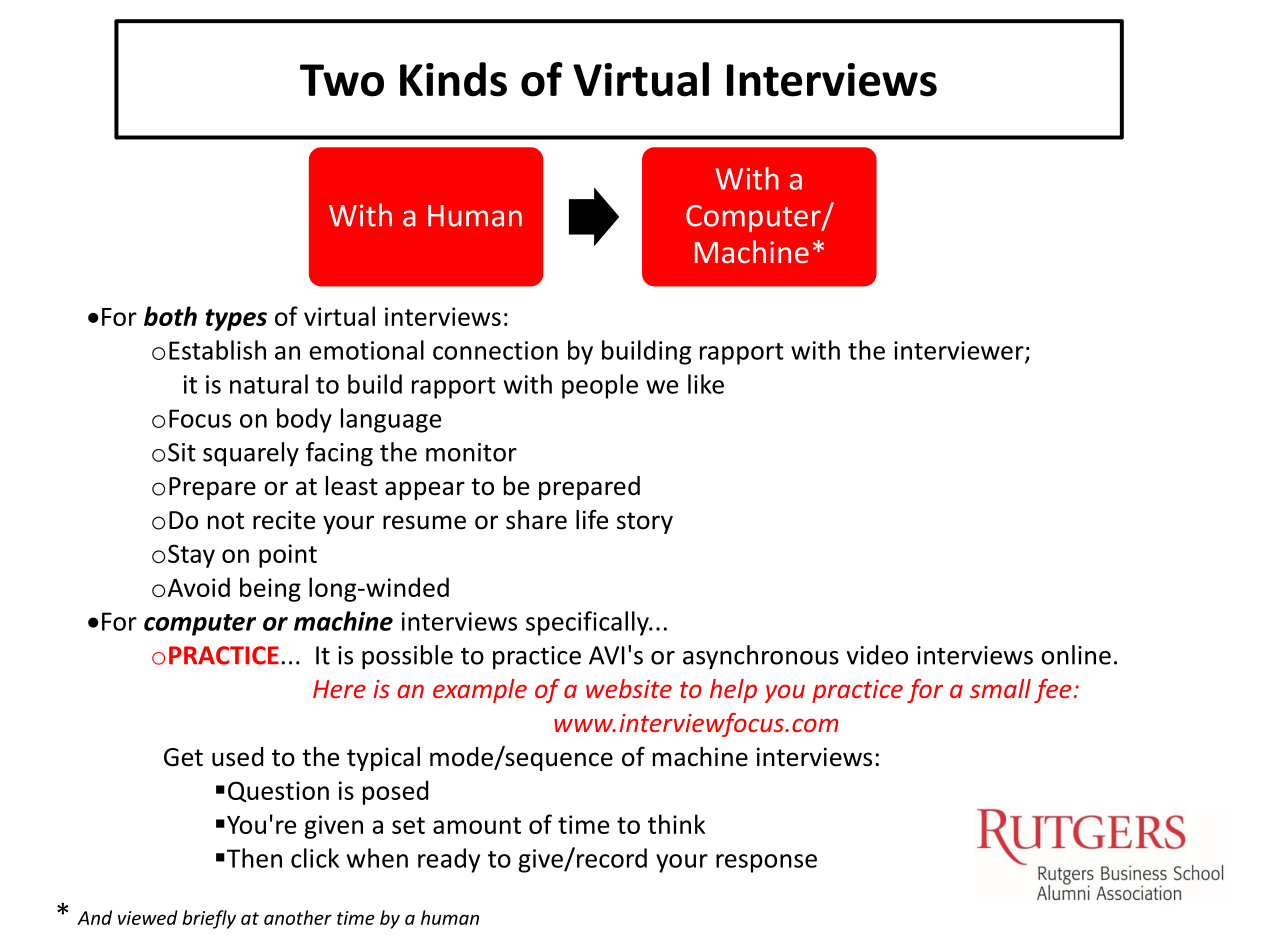 This image has width=1270, height=952. I want to click on Kinds, so click(453, 79).
